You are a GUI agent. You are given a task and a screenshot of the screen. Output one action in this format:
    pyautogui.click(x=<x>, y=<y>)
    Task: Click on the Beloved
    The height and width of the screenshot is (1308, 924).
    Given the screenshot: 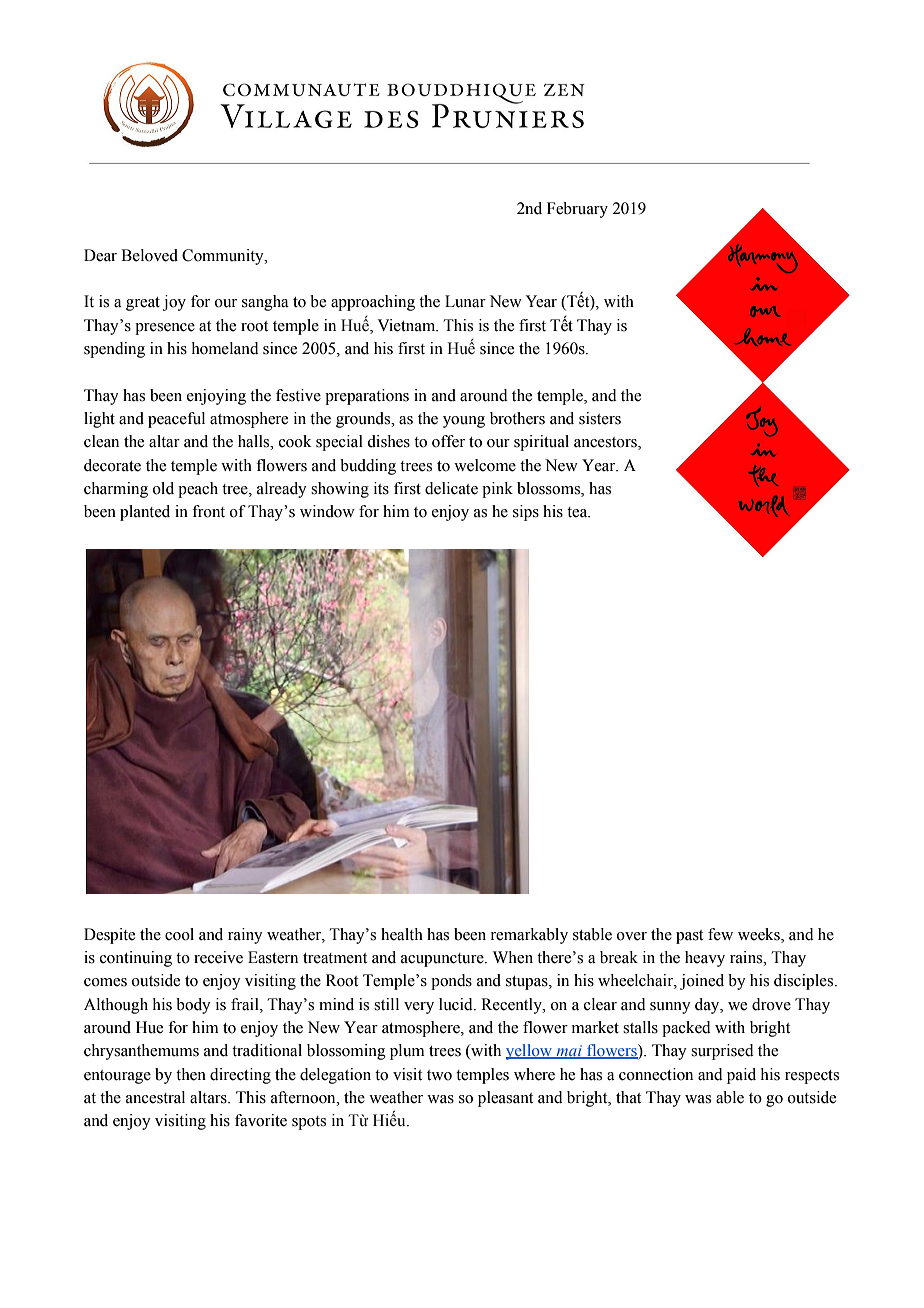 What is the action you would take?
    pyautogui.click(x=149, y=255)
